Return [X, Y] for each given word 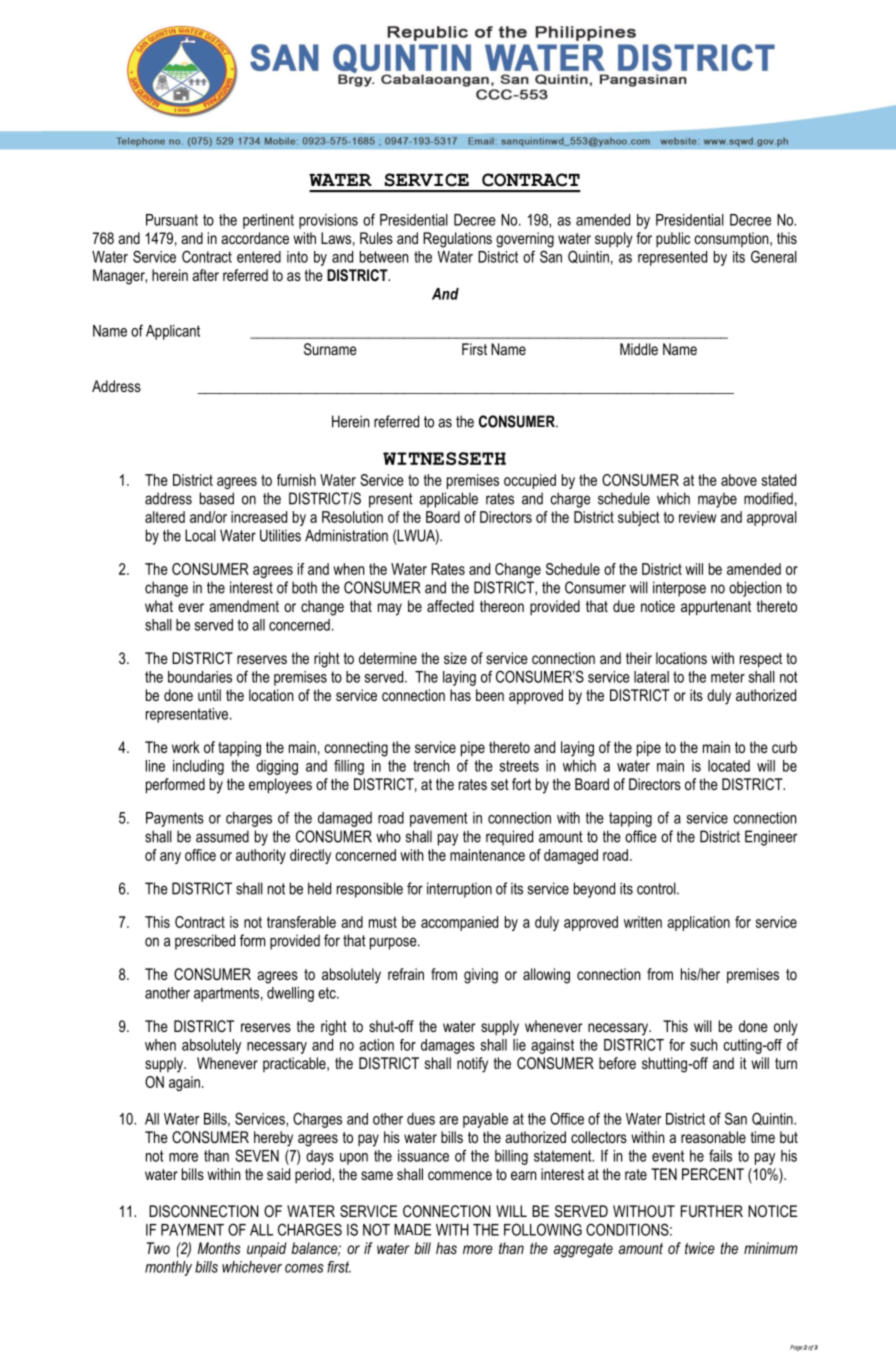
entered [259, 257]
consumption [732, 239]
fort [521, 784]
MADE [412, 1230]
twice [700, 1248]
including [198, 767]
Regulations [457, 240]
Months [219, 1248]
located [729, 766]
